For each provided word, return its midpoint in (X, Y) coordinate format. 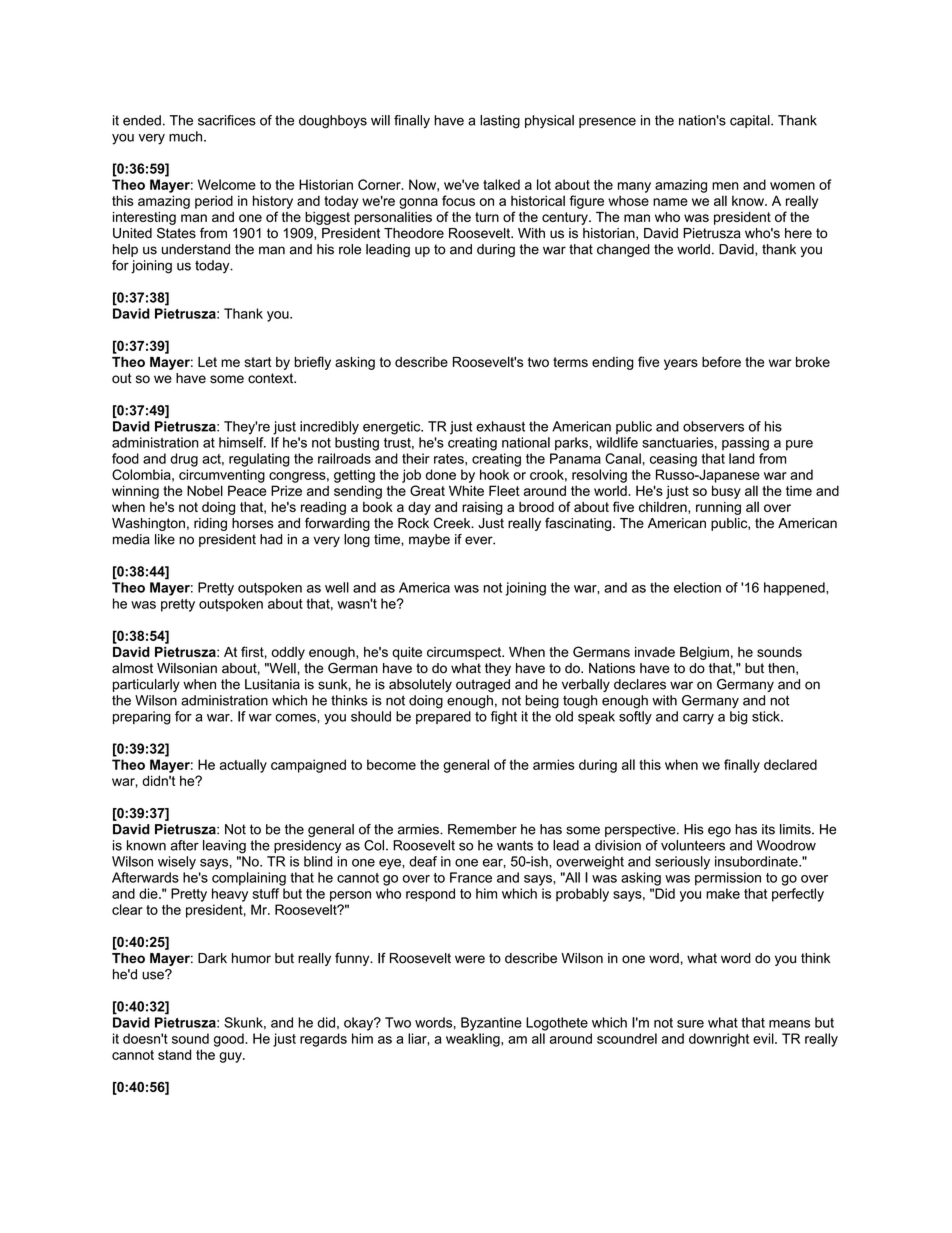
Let (207, 362)
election (697, 587)
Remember (482, 829)
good (230, 1040)
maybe (429, 540)
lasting (500, 122)
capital (751, 121)
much (187, 136)
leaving (224, 847)
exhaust (500, 426)
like (165, 539)
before (721, 361)
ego (719, 831)
